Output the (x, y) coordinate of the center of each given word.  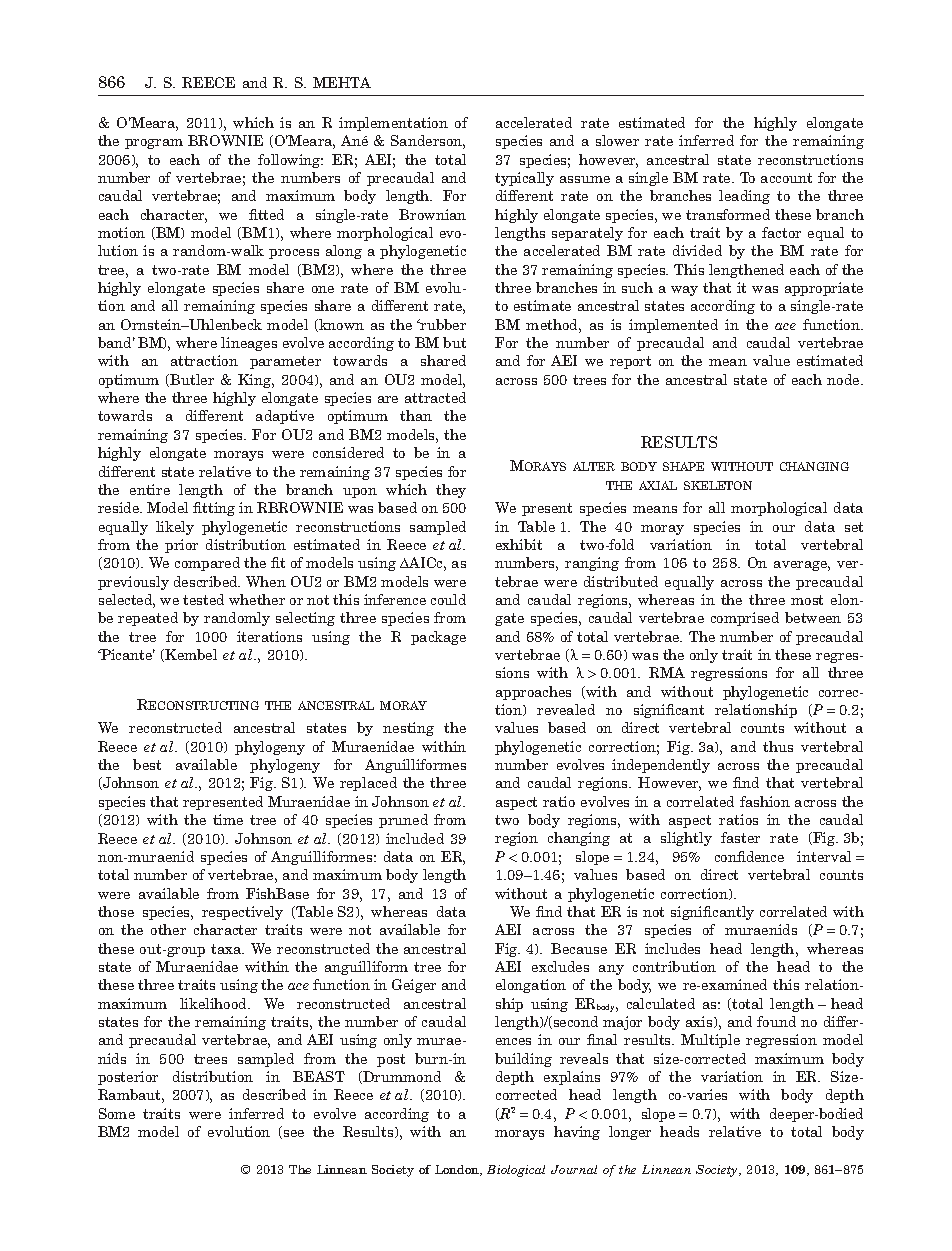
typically (524, 179)
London (458, 1170)
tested (203, 599)
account (786, 178)
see (294, 1133)
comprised (745, 619)
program (154, 144)
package (438, 638)
